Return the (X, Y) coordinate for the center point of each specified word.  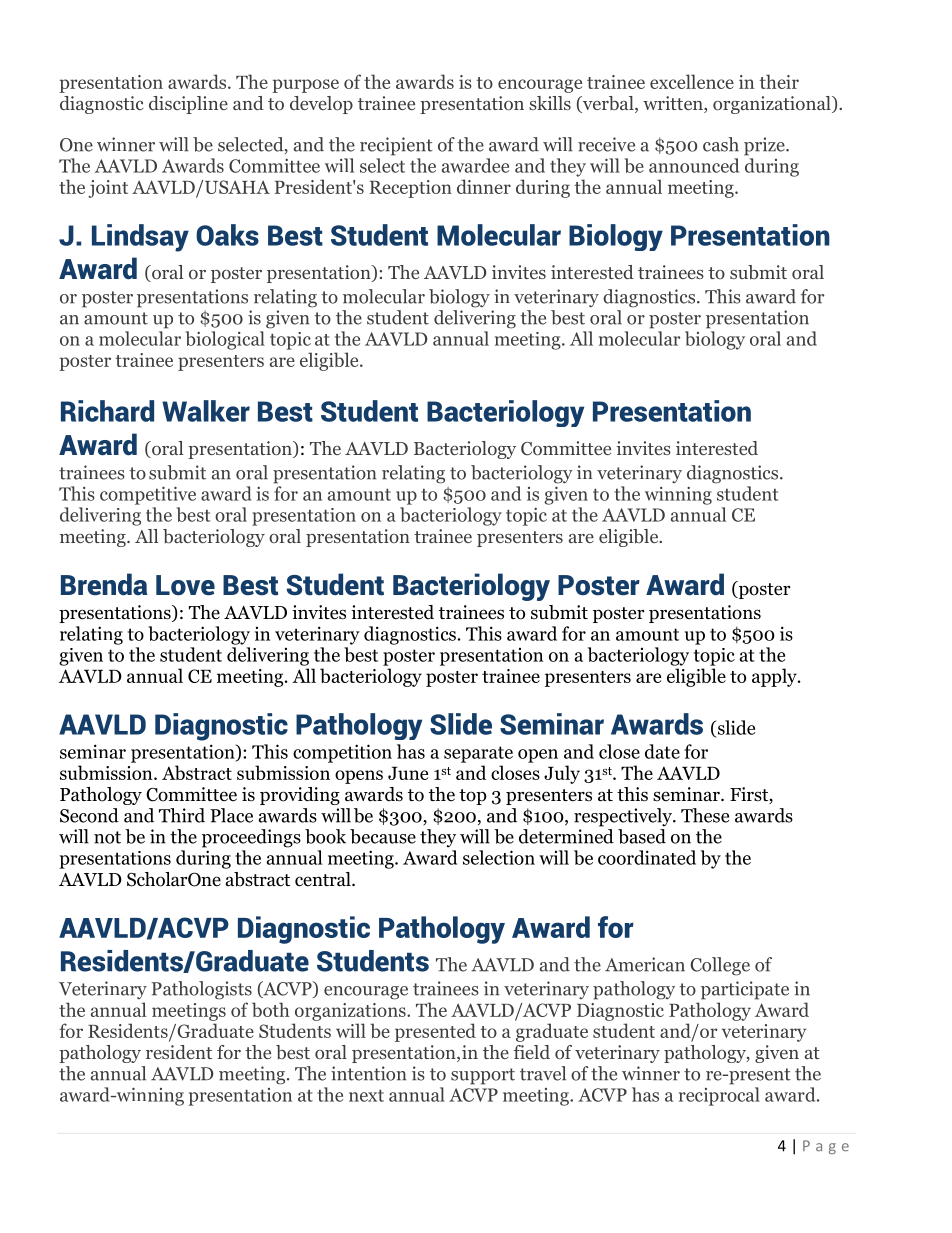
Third (182, 815)
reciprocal (719, 1096)
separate (478, 754)
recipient (396, 146)
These (705, 815)
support (483, 1076)
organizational (773, 105)
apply (775, 677)
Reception (411, 189)
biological (225, 340)
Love (185, 585)
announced (694, 165)
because (383, 836)
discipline (188, 105)
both (271, 1009)
